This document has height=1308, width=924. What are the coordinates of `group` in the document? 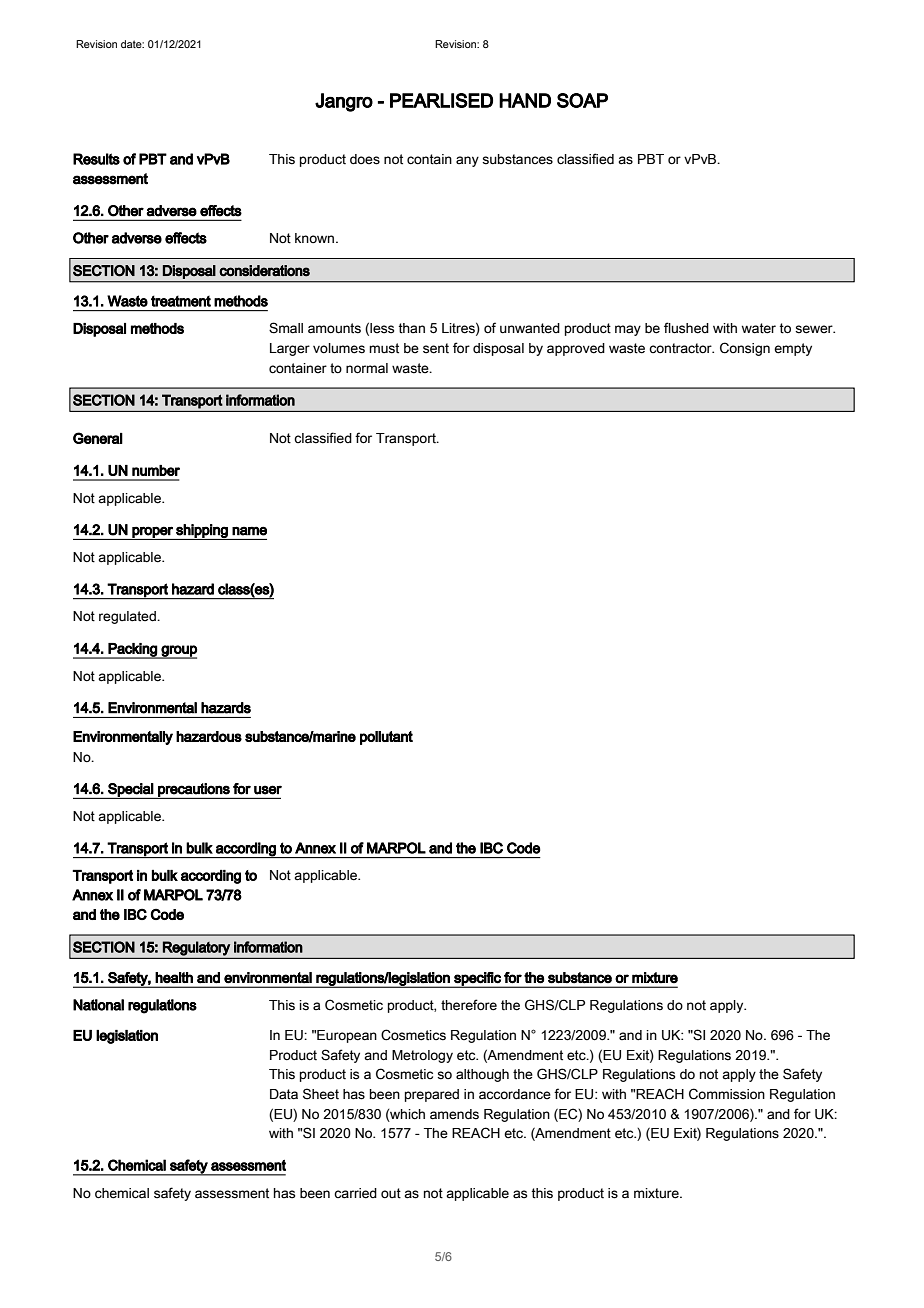 It's located at (178, 652).
